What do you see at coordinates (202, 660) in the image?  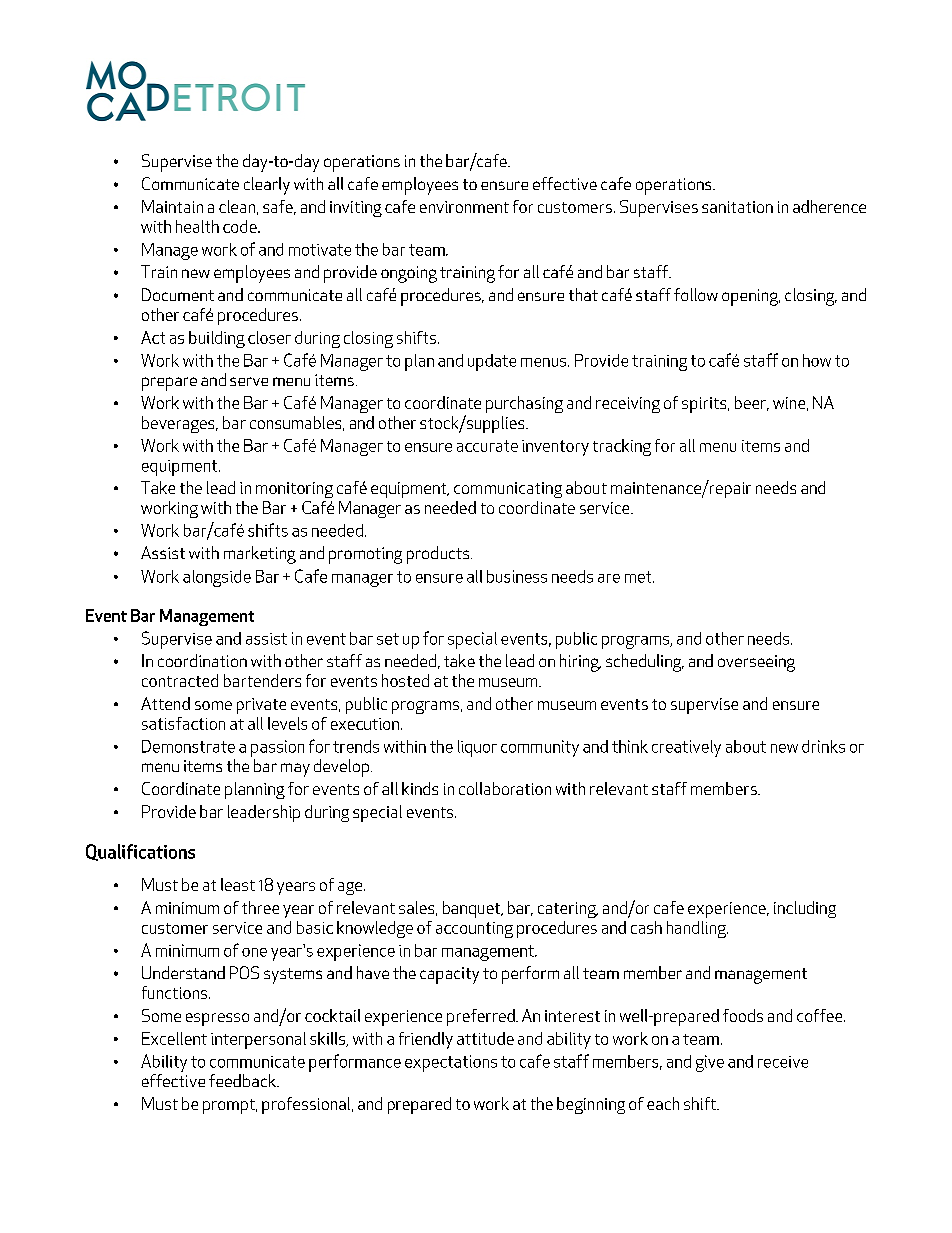 I see `coordination` at bounding box center [202, 660].
